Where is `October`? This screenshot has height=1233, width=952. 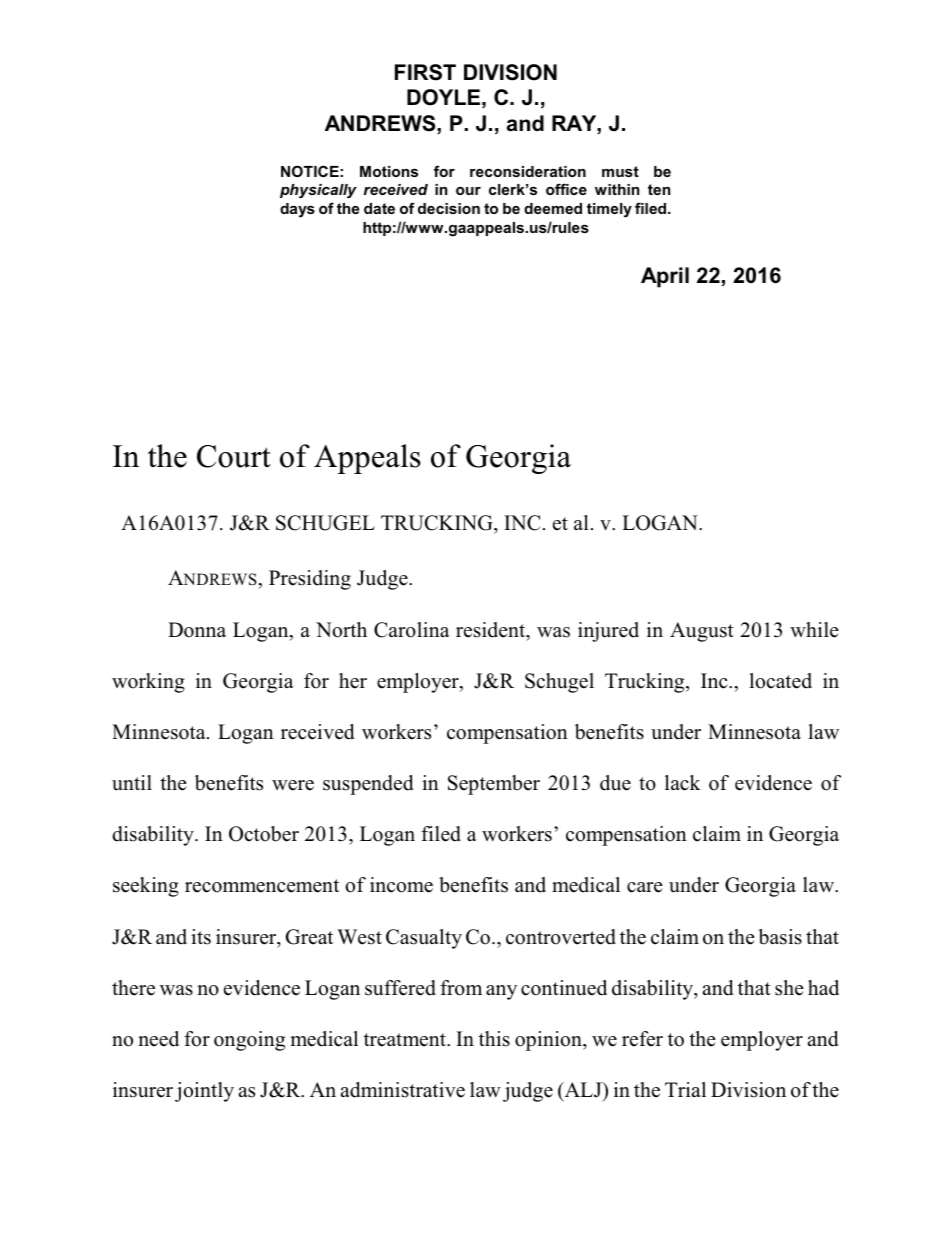 October is located at coordinates (264, 834).
